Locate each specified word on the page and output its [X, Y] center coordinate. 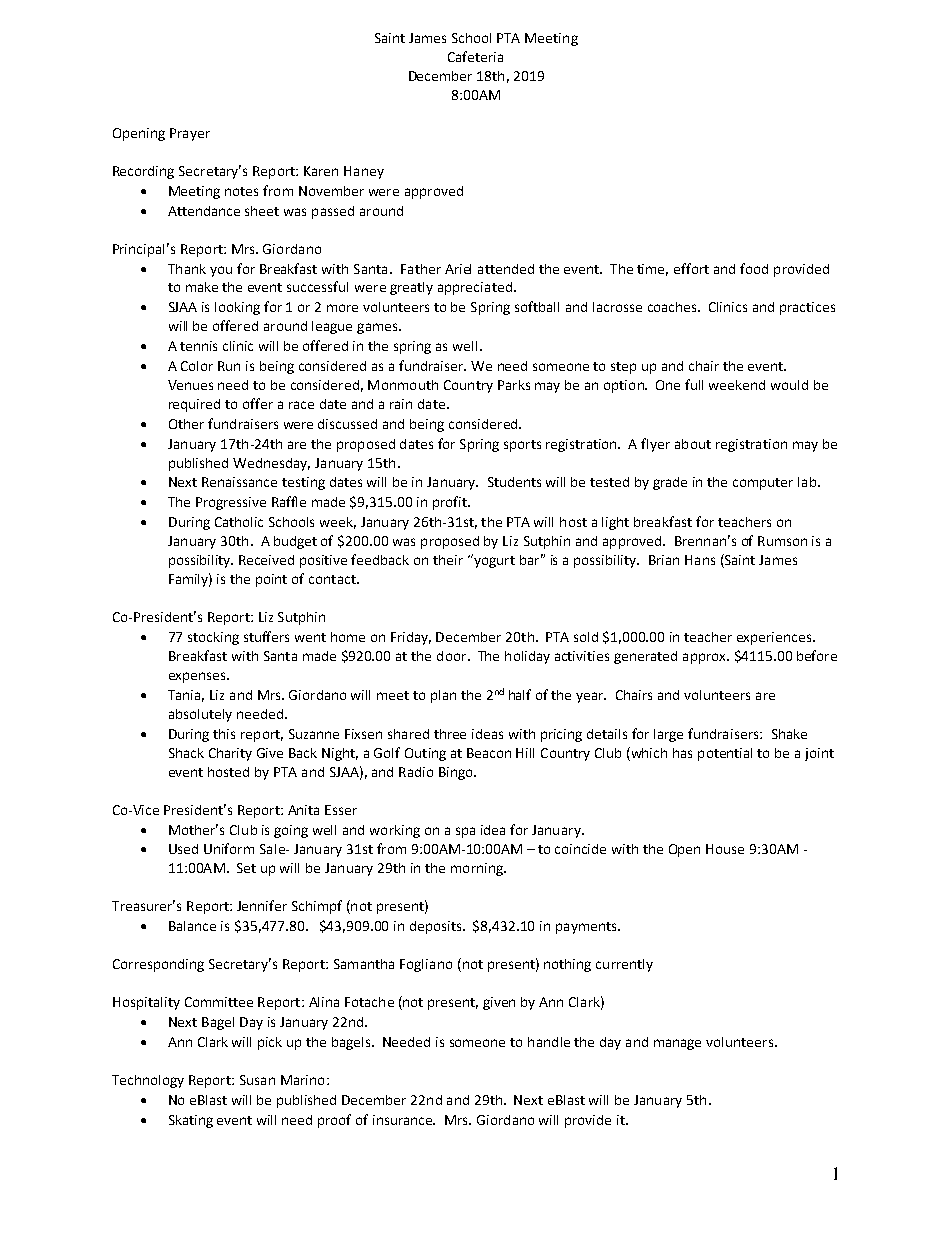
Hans [700, 560]
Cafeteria [475, 56]
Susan [257, 1080]
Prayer [190, 134]
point [271, 580]
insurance [404, 1120]
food [754, 268]
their [448, 560]
